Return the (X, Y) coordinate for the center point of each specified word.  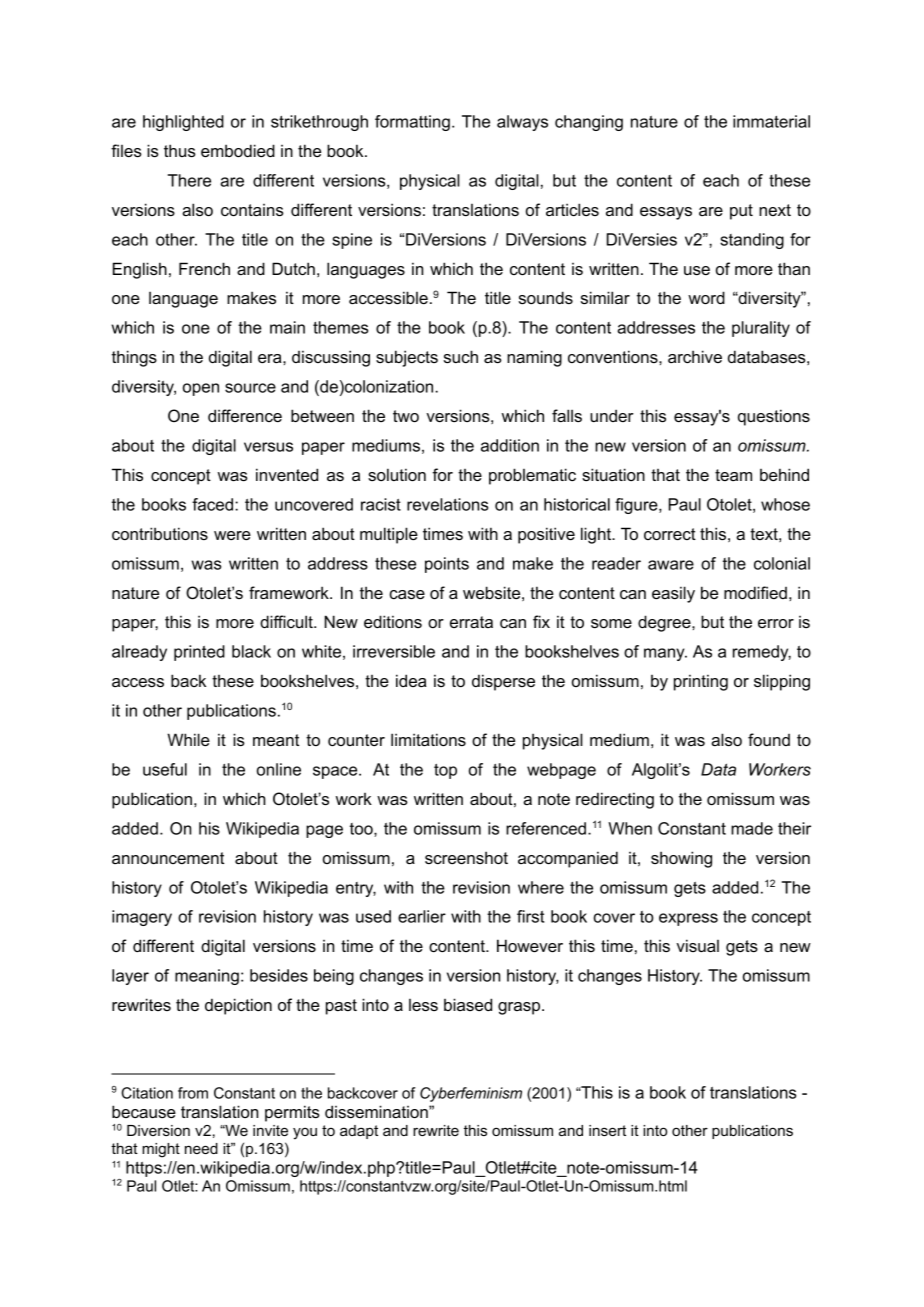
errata (471, 622)
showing (681, 859)
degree (665, 623)
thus (180, 150)
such (461, 356)
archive (695, 356)
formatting (412, 123)
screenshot (466, 857)
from (193, 1093)
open (201, 389)
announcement (168, 858)
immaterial (771, 121)
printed (199, 653)
